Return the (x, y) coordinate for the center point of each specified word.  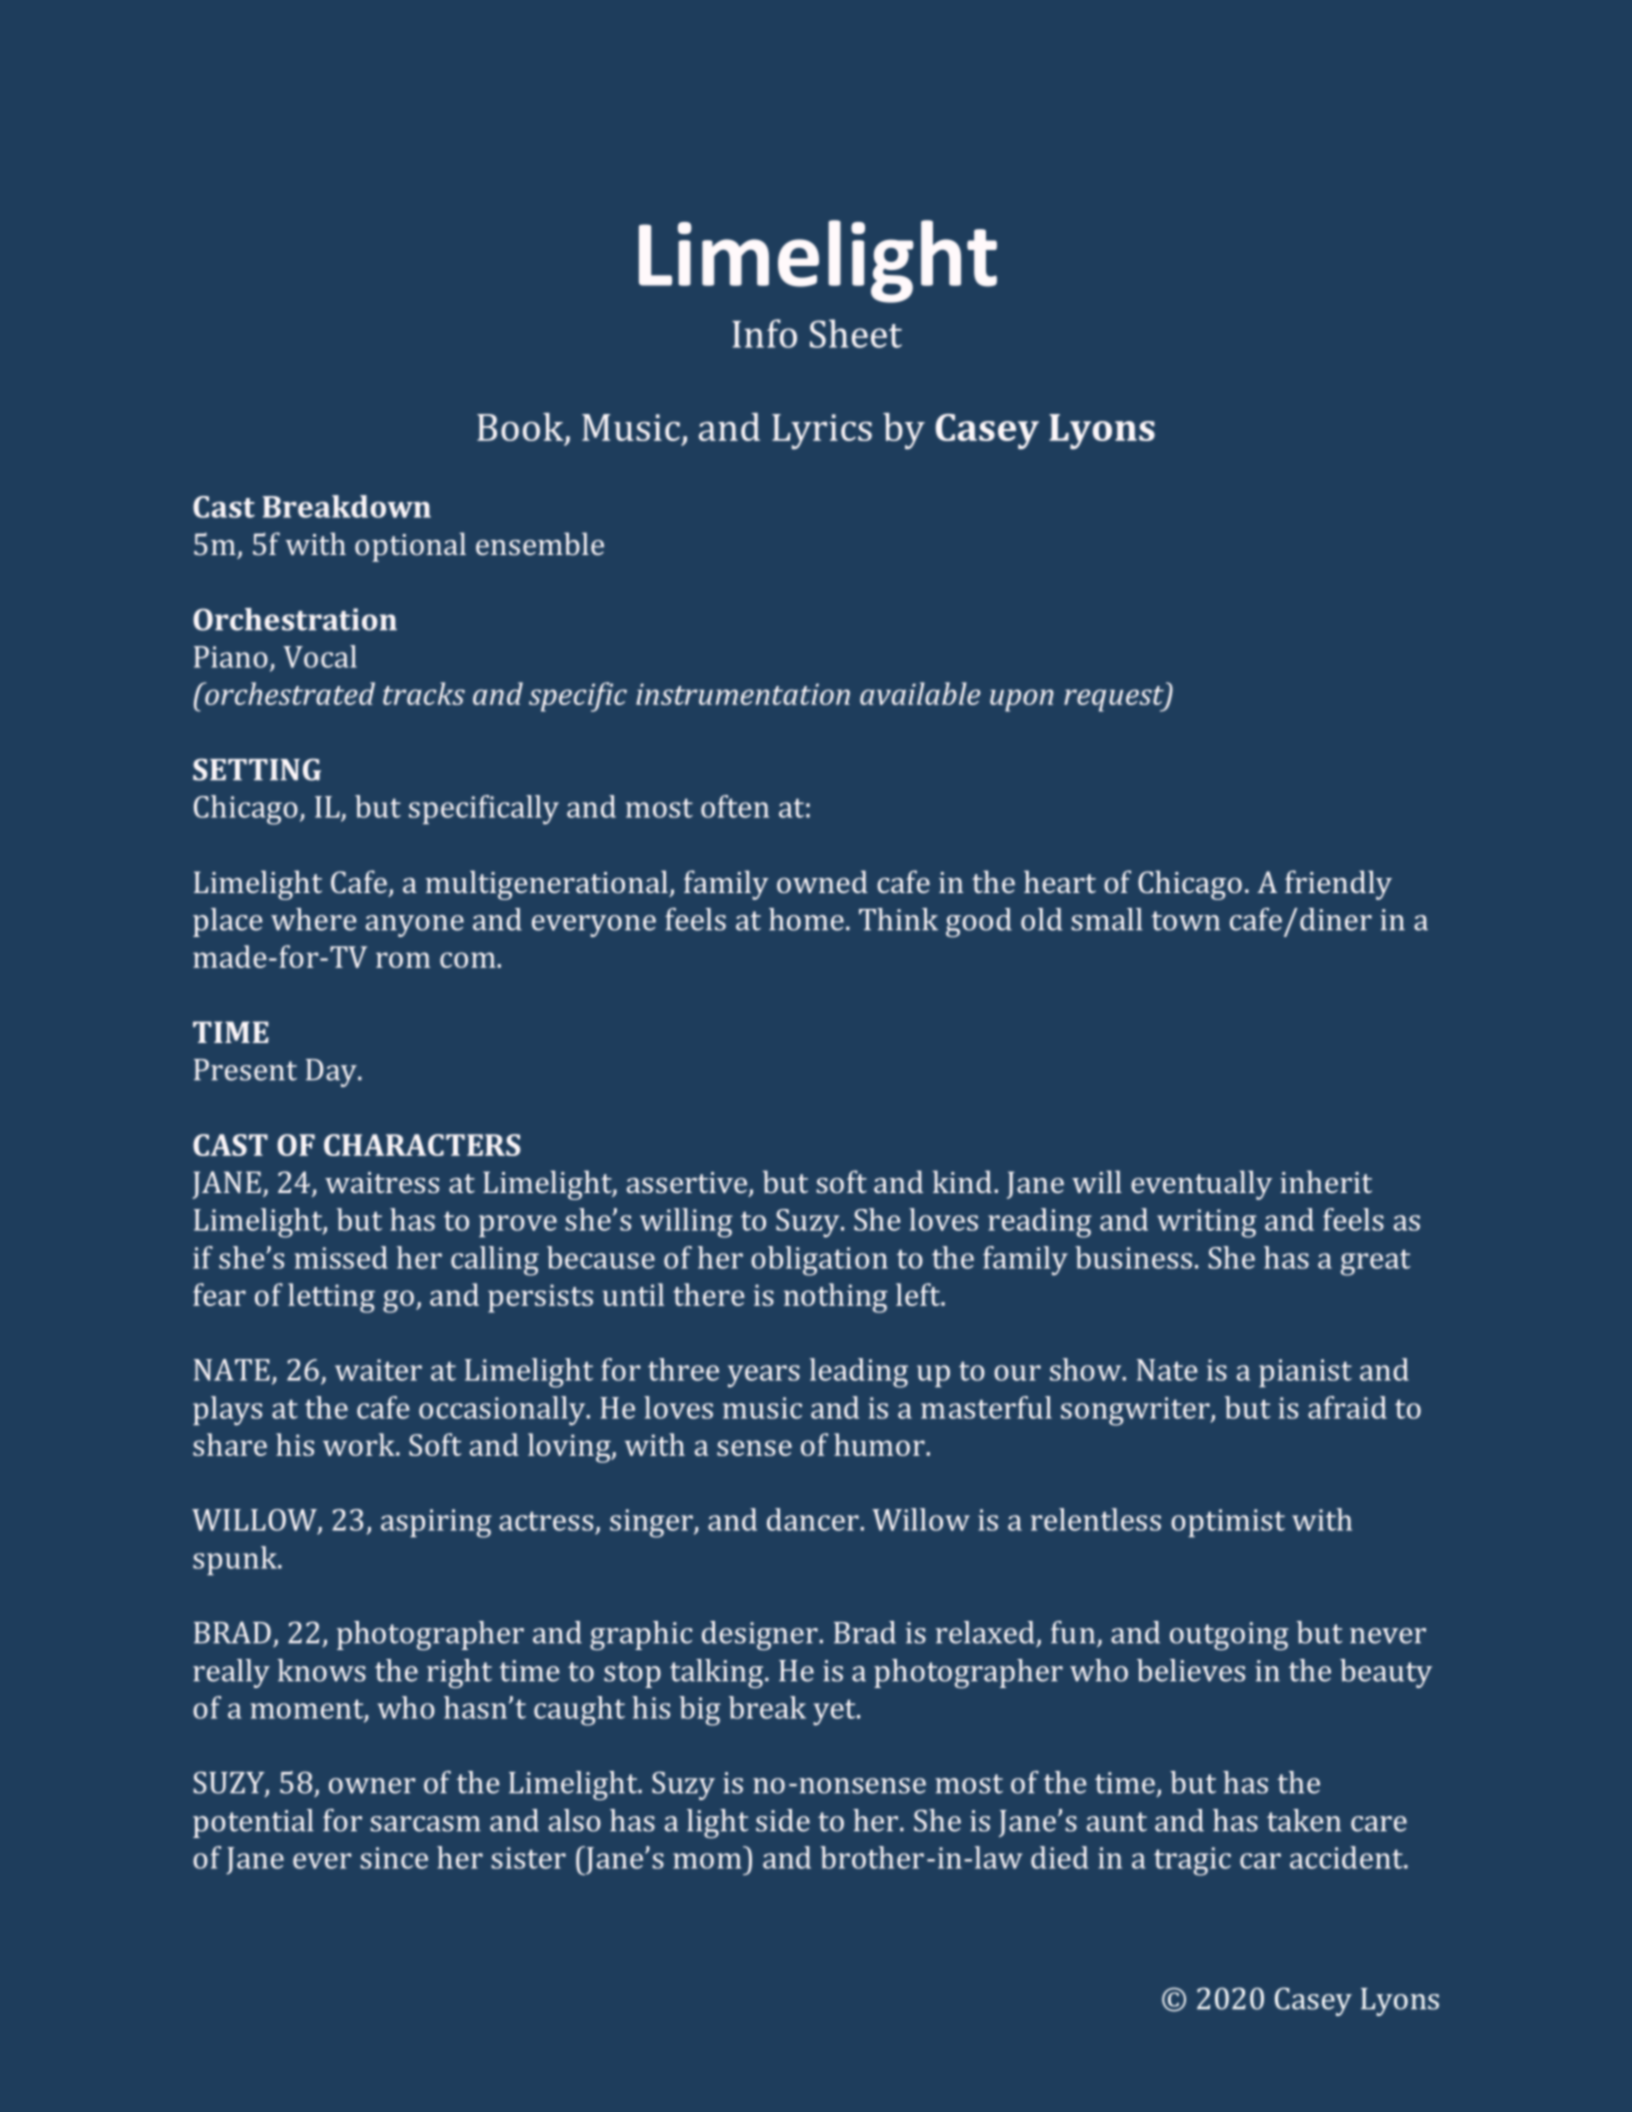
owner (372, 1786)
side (783, 1820)
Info (764, 333)
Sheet (856, 333)
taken (1304, 1820)
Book (521, 428)
